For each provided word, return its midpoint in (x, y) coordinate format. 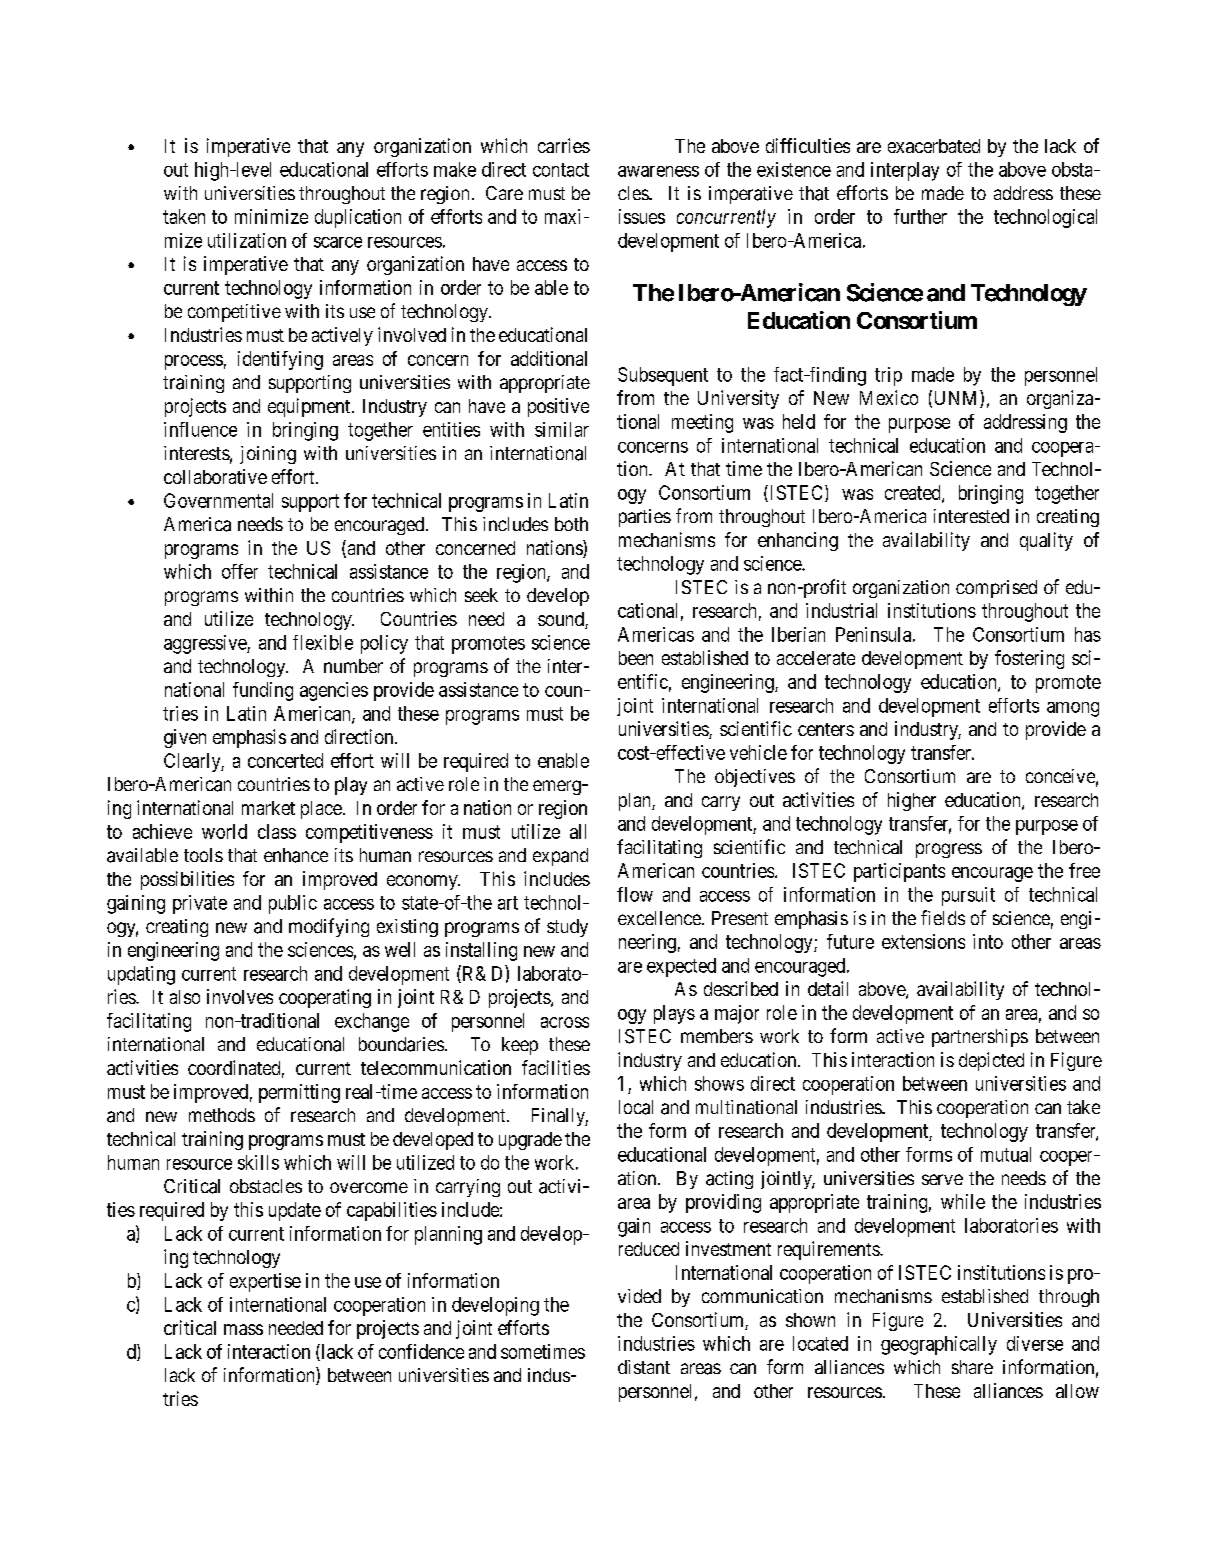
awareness (658, 171)
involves (240, 996)
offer (240, 571)
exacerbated (934, 146)
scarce (338, 242)
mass (243, 1329)
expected (681, 967)
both (571, 524)
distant (644, 1367)
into (988, 941)
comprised (996, 589)
